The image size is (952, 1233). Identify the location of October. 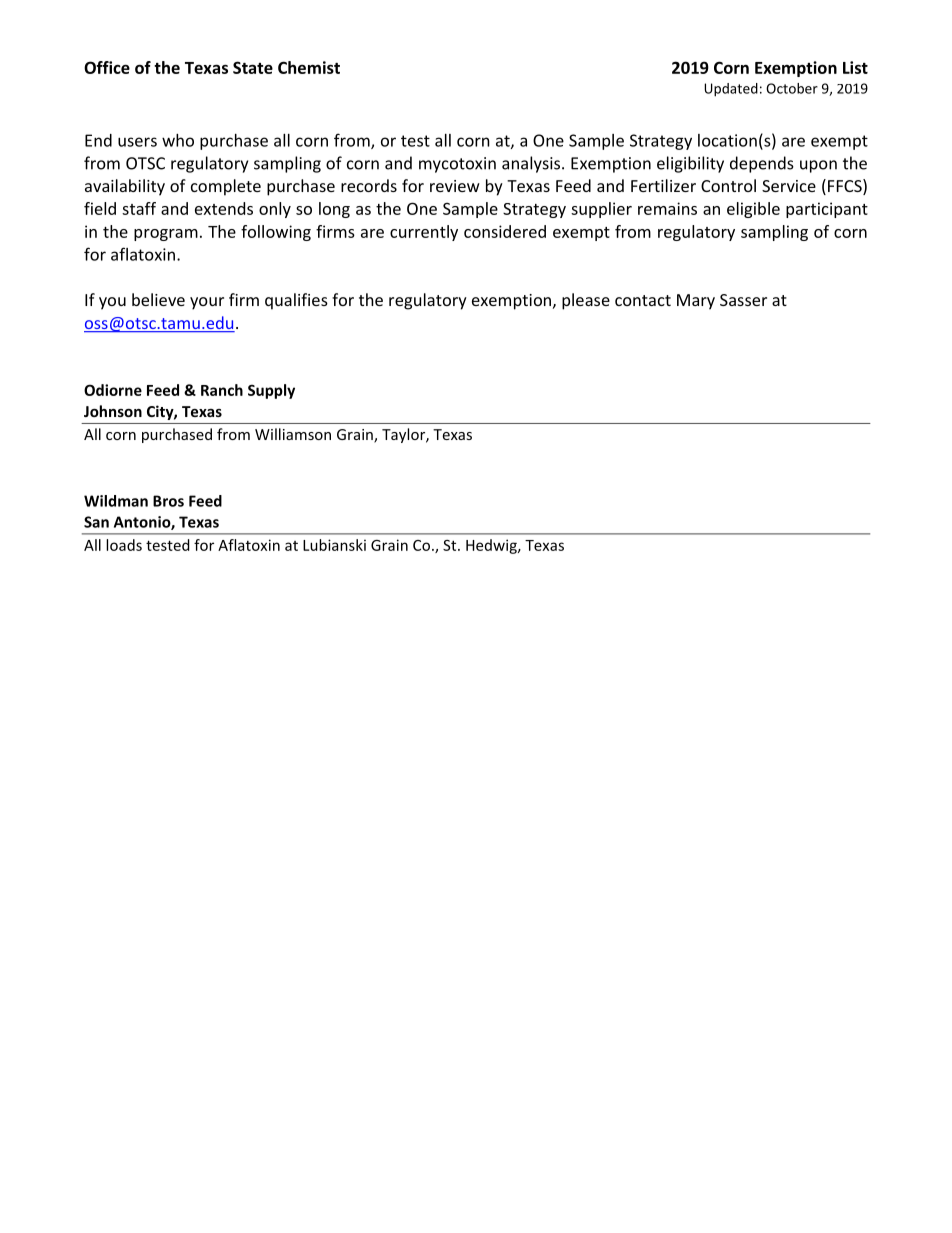
(792, 88).
